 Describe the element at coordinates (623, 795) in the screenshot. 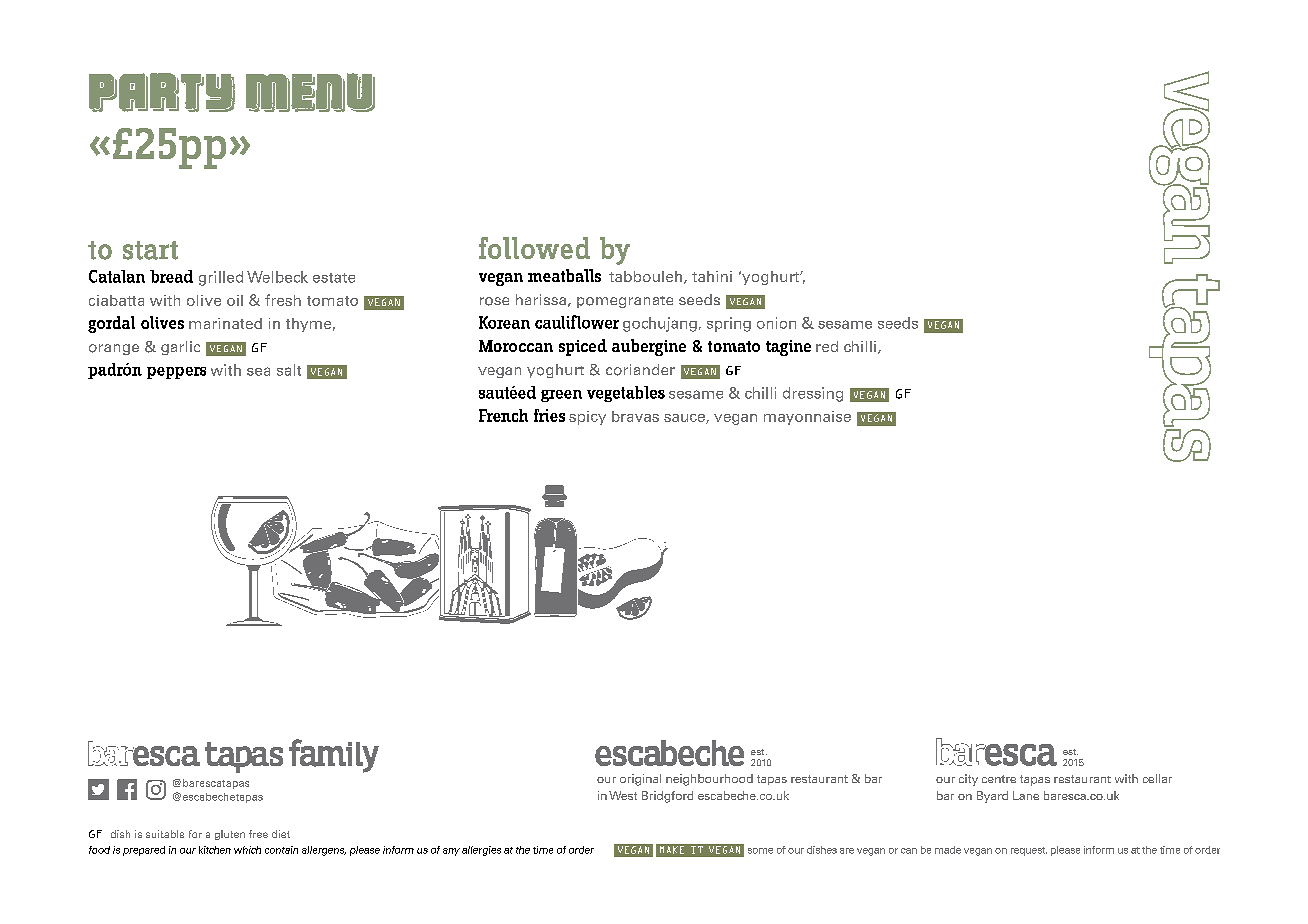

I see `West` at that location.
